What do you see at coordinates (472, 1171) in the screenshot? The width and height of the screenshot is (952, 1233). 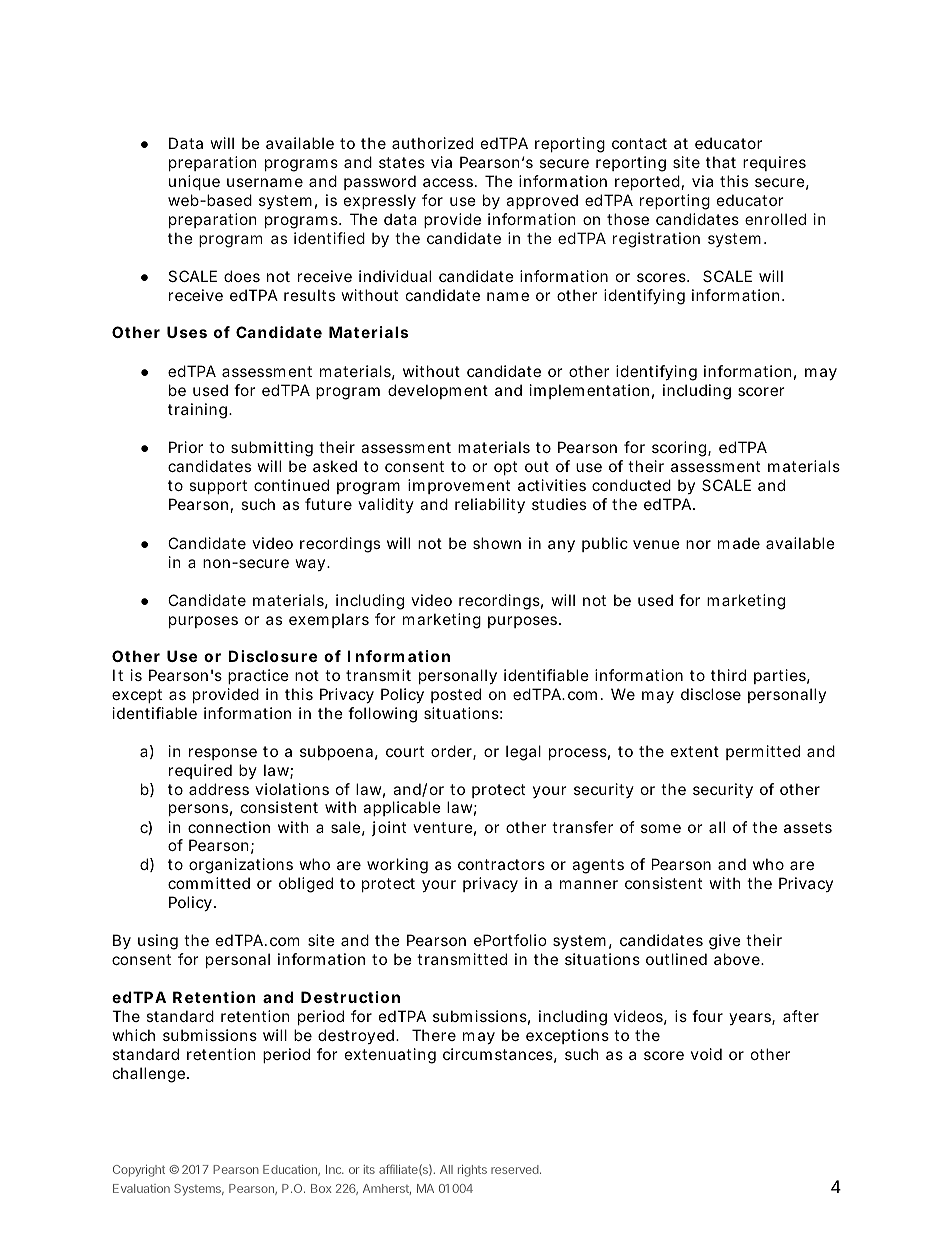 I see `rights` at bounding box center [472, 1171].
